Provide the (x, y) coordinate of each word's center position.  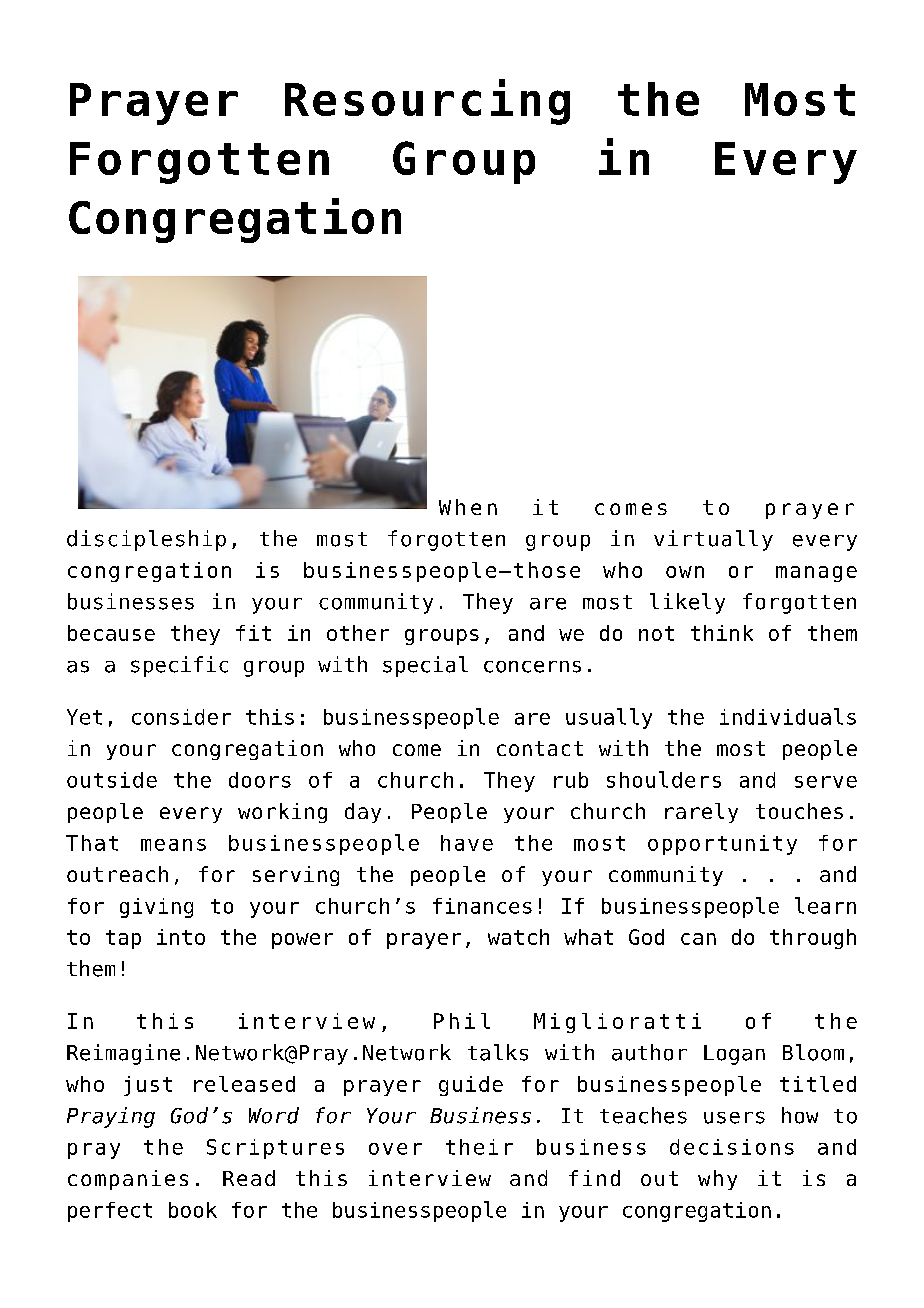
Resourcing (427, 102)
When (468, 507)
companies (128, 1180)
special (425, 666)
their (479, 1147)
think (722, 633)
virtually (713, 540)
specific (179, 666)
